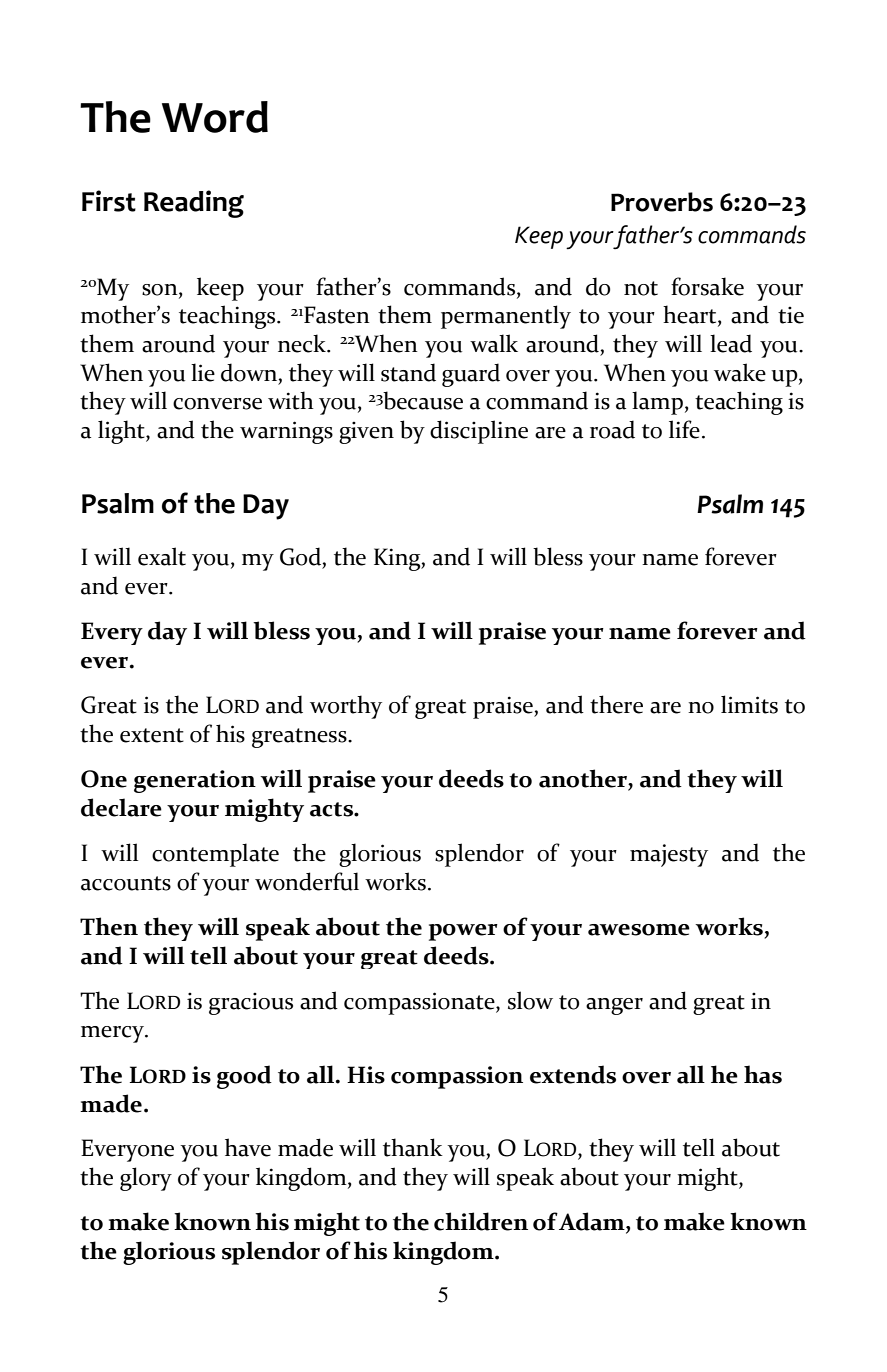 The width and height of the screenshot is (887, 1372). What do you see at coordinates (669, 855) in the screenshot?
I see `majesty` at bounding box center [669, 855].
